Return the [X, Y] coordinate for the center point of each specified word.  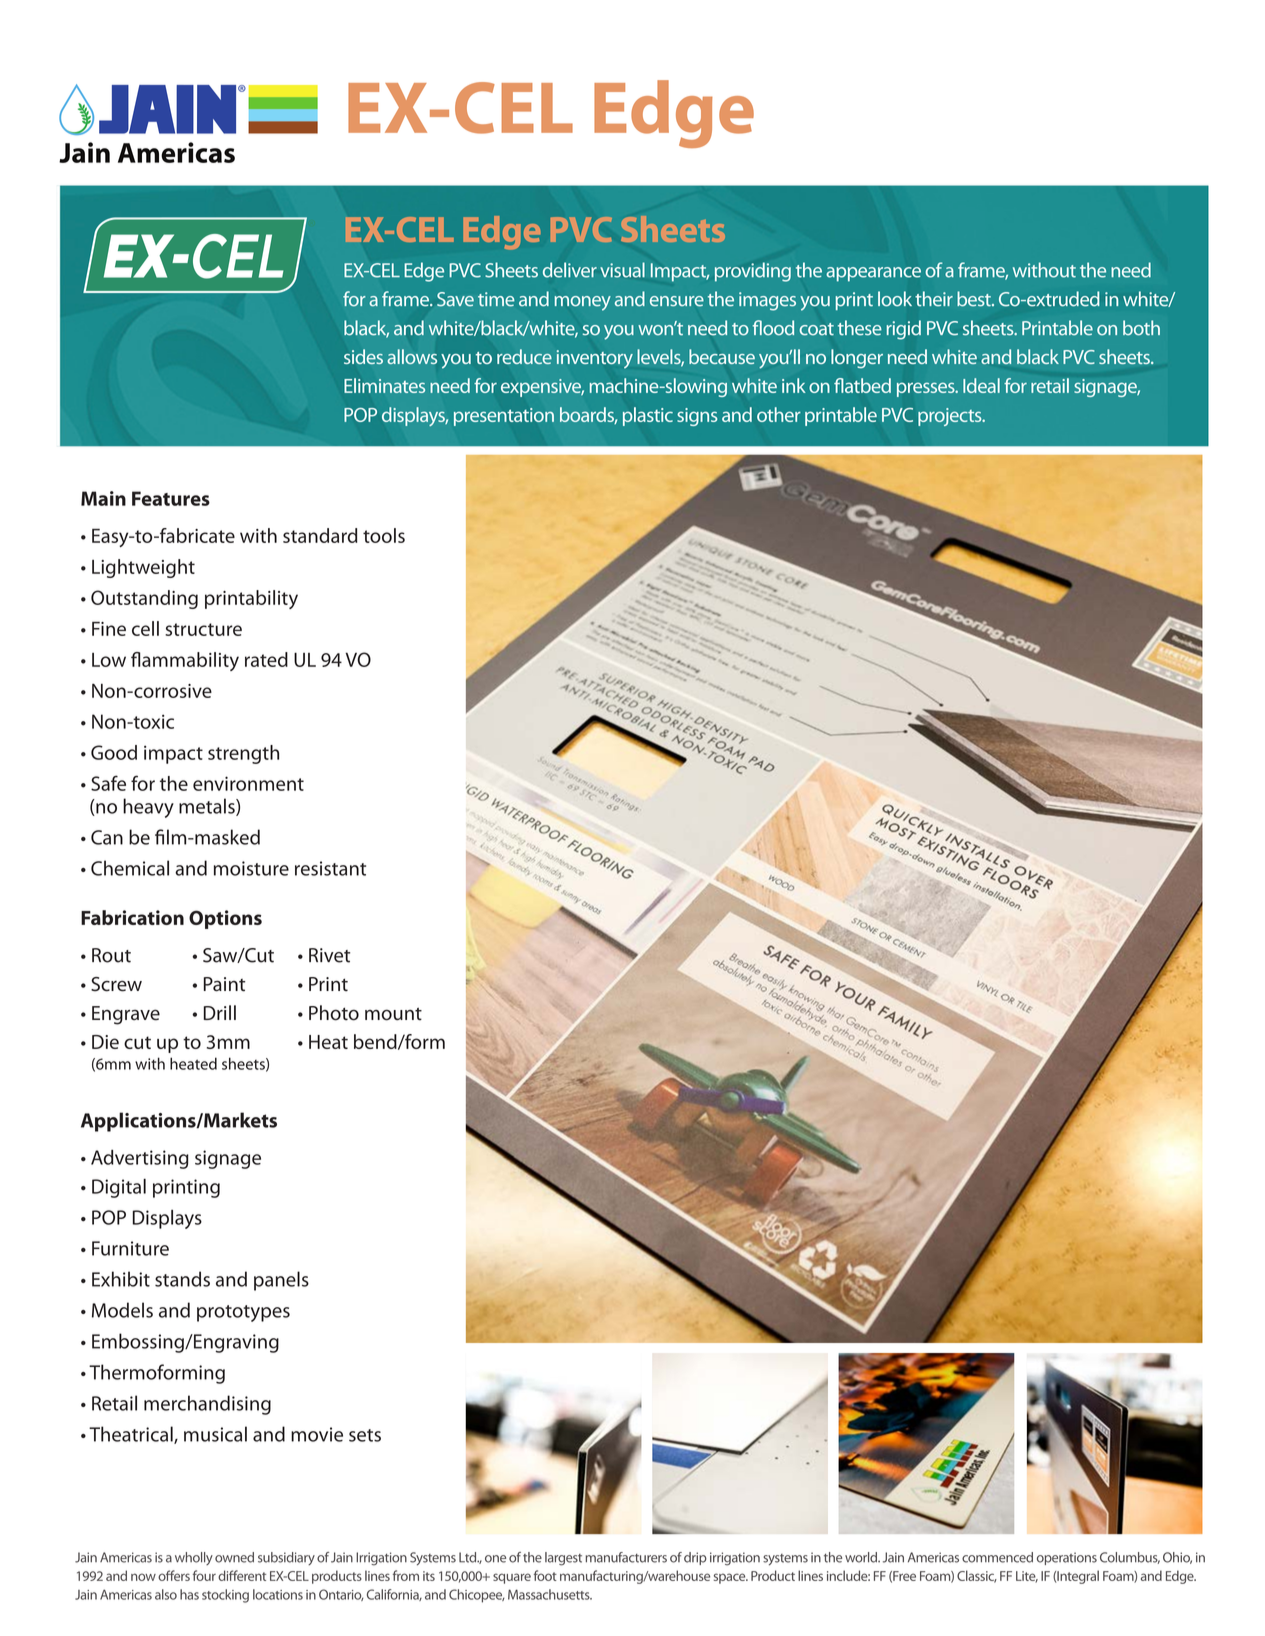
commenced [997, 1557]
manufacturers [626, 1557]
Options [225, 919]
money [583, 303]
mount [393, 1014]
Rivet [329, 955]
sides [363, 356]
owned [234, 1557]
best [975, 299]
